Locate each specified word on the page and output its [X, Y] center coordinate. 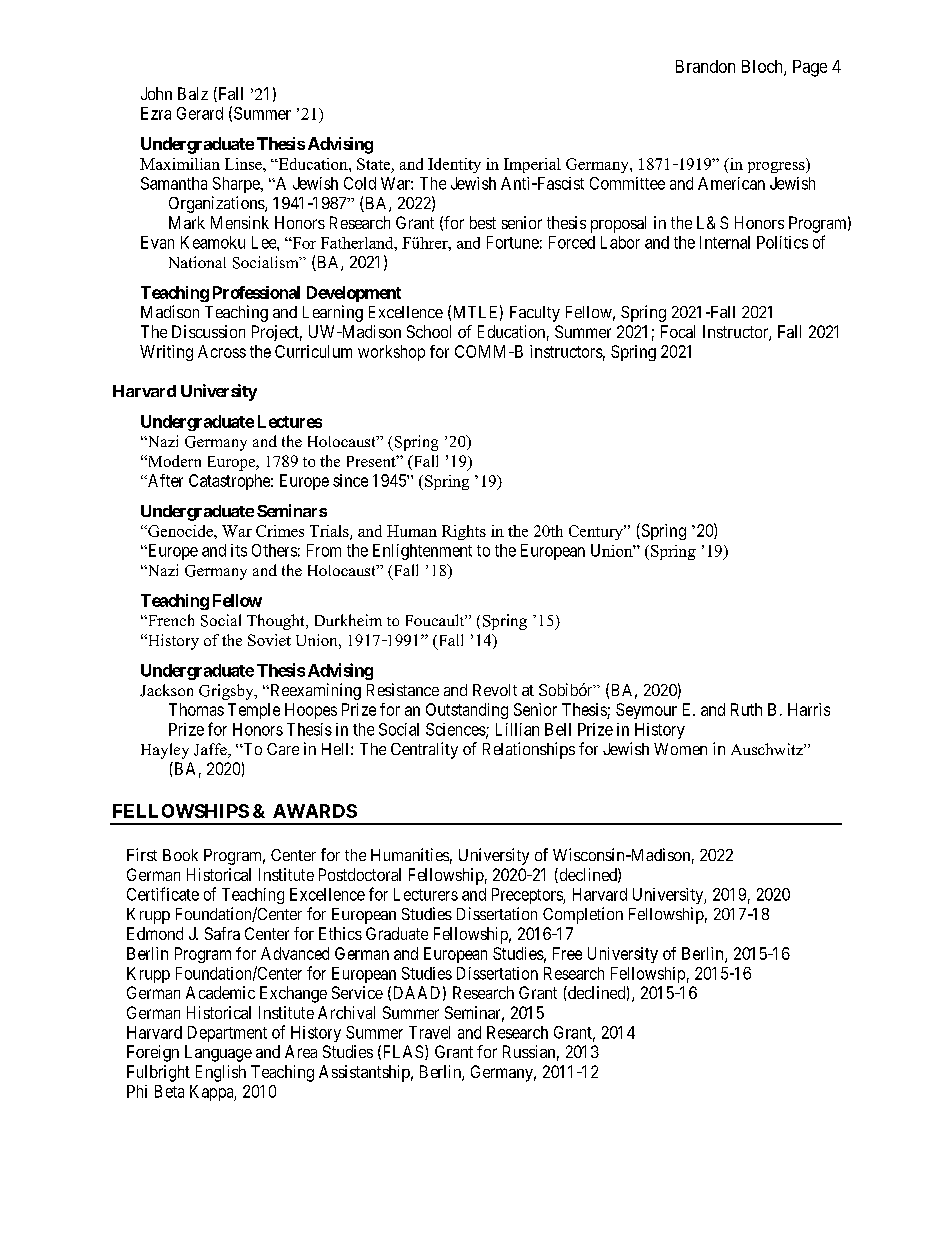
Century [597, 532]
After [164, 480]
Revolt [495, 690]
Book [180, 855]
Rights [464, 532]
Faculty [535, 314]
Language [218, 1053]
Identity [454, 165]
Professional [256, 292]
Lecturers [426, 894]
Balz [193, 93]
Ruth [746, 709]
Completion [583, 915]
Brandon [705, 66]
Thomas [196, 709]
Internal [725, 242]
